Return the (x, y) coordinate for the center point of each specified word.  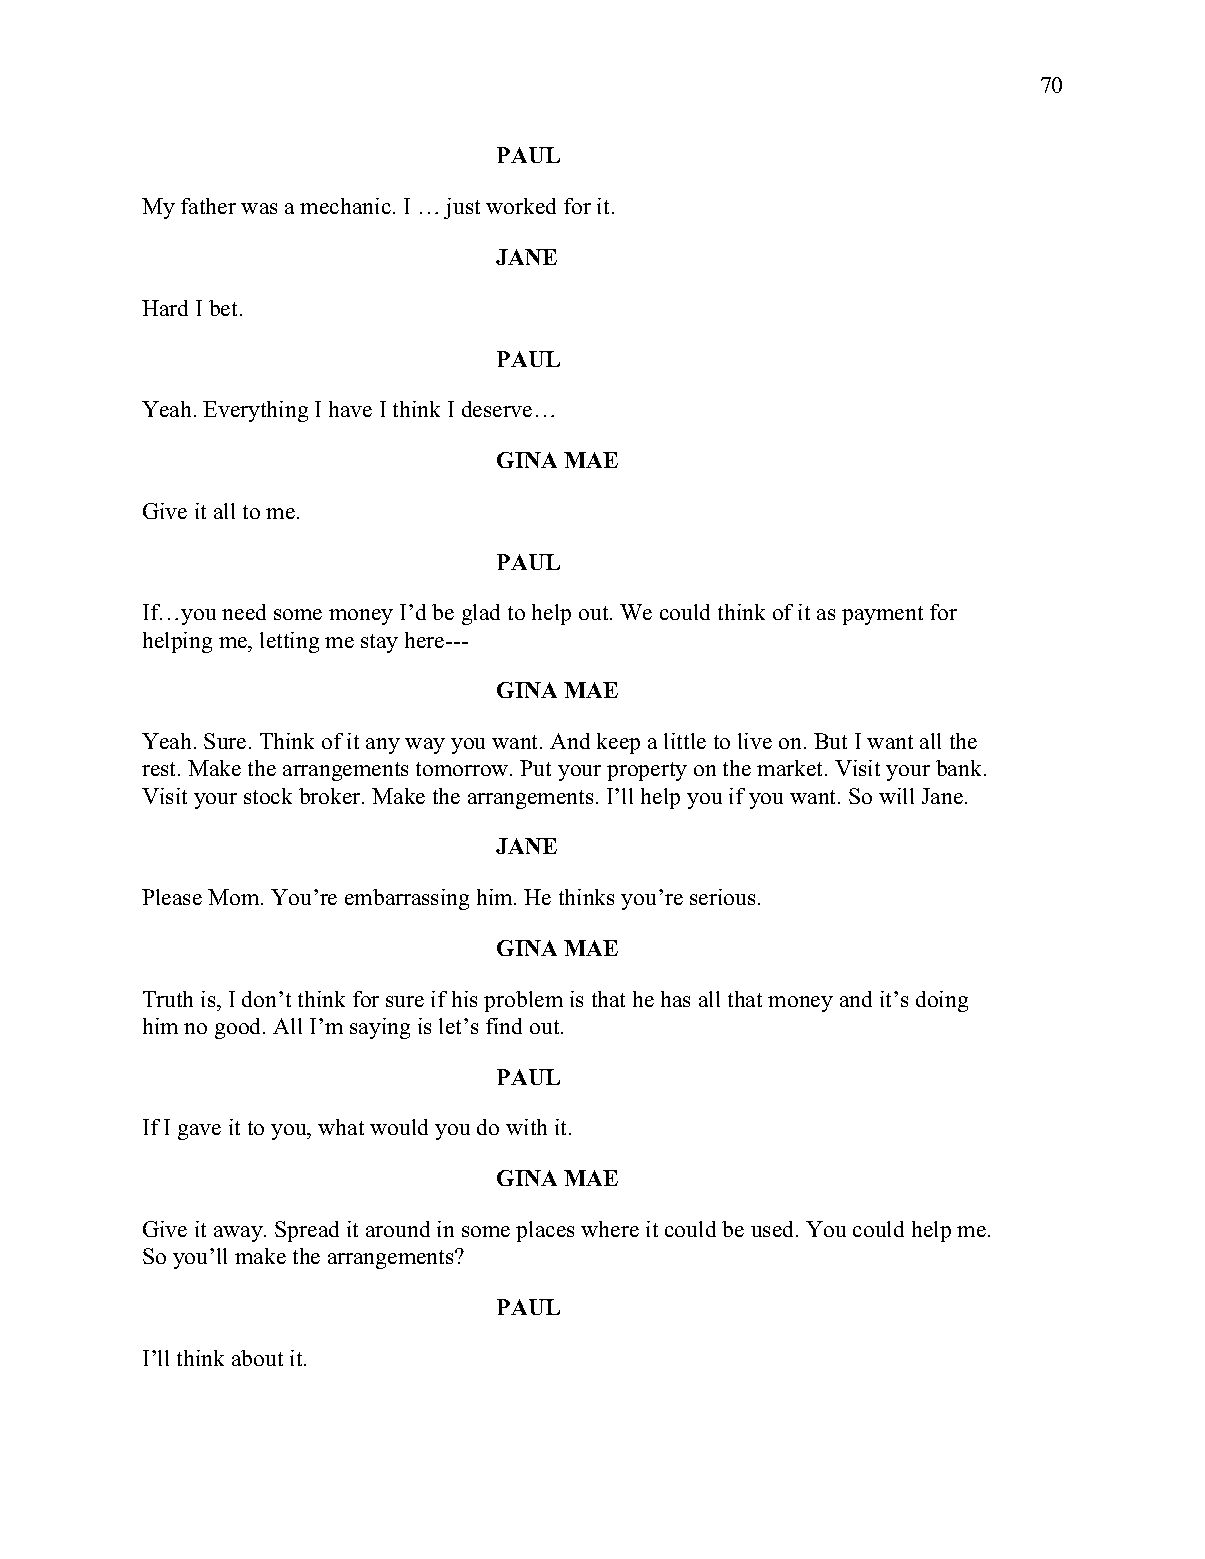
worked (521, 206)
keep (618, 743)
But (830, 741)
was (259, 208)
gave (199, 1132)
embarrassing (407, 899)
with (526, 1127)
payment (882, 615)
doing (942, 1001)
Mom (235, 897)
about (257, 1358)
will (896, 796)
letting (289, 642)
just (462, 208)
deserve (497, 409)
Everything (255, 411)
